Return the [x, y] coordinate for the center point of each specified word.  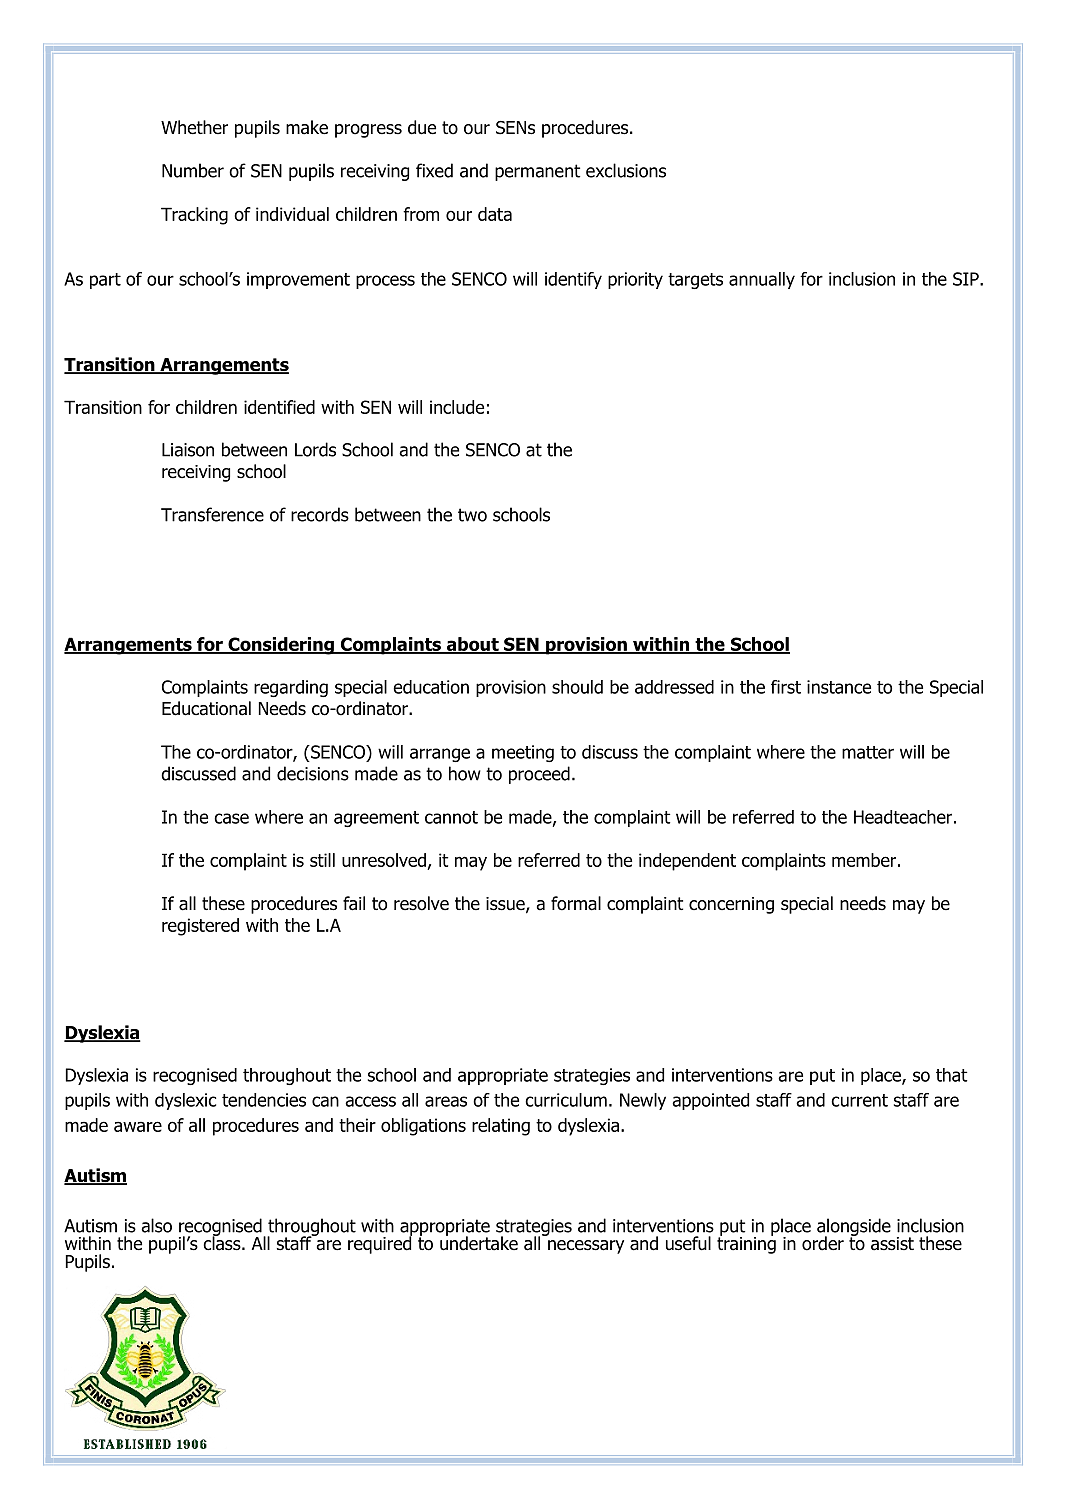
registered [200, 927]
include [457, 407]
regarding [291, 688]
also [156, 1225]
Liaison [188, 450]
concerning [731, 905]
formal [576, 903]
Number [193, 170]
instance [839, 687]
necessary [586, 1247]
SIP [967, 279]
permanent [537, 172]
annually [762, 280]
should [577, 687]
